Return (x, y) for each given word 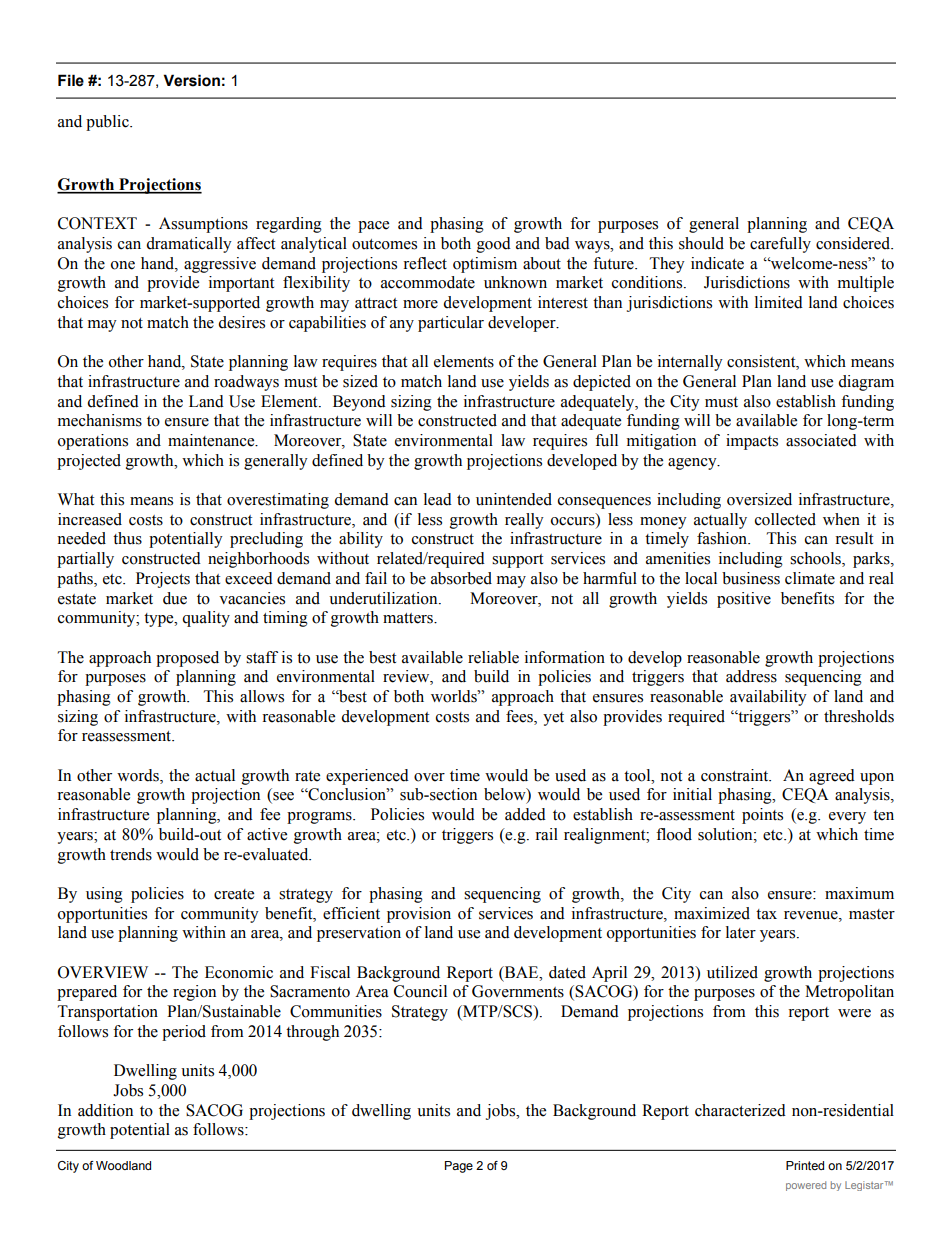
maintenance (212, 440)
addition (105, 1110)
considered (854, 243)
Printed (805, 1165)
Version (191, 80)
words (139, 775)
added (525, 814)
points (762, 816)
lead (438, 499)
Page (459, 1167)
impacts (752, 442)
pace (373, 227)
